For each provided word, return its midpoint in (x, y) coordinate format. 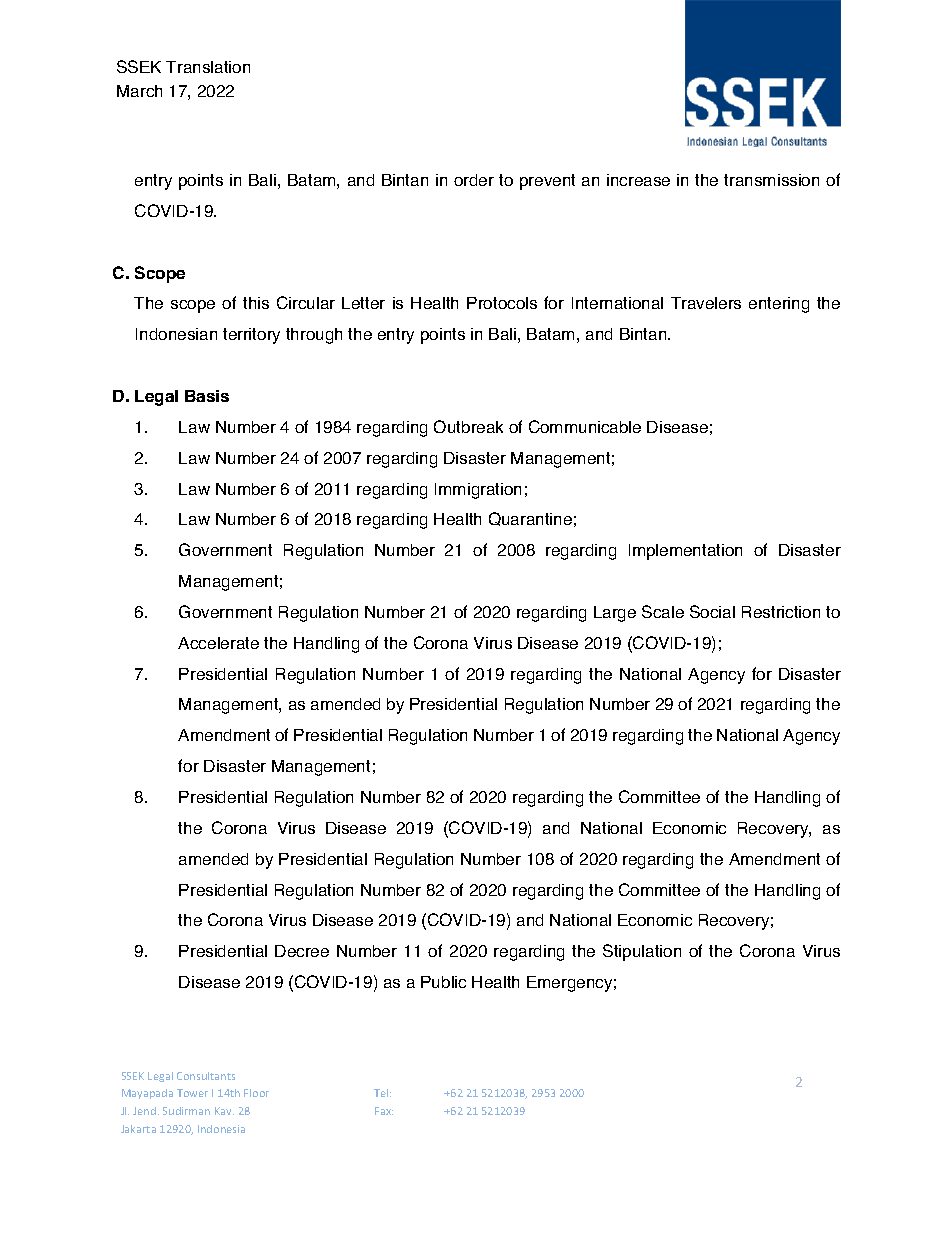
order (474, 180)
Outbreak (468, 426)
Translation (208, 67)
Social (712, 611)
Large (615, 614)
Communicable (585, 426)
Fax (384, 1111)
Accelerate (218, 643)
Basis (207, 396)
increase (638, 180)
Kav (224, 1111)
